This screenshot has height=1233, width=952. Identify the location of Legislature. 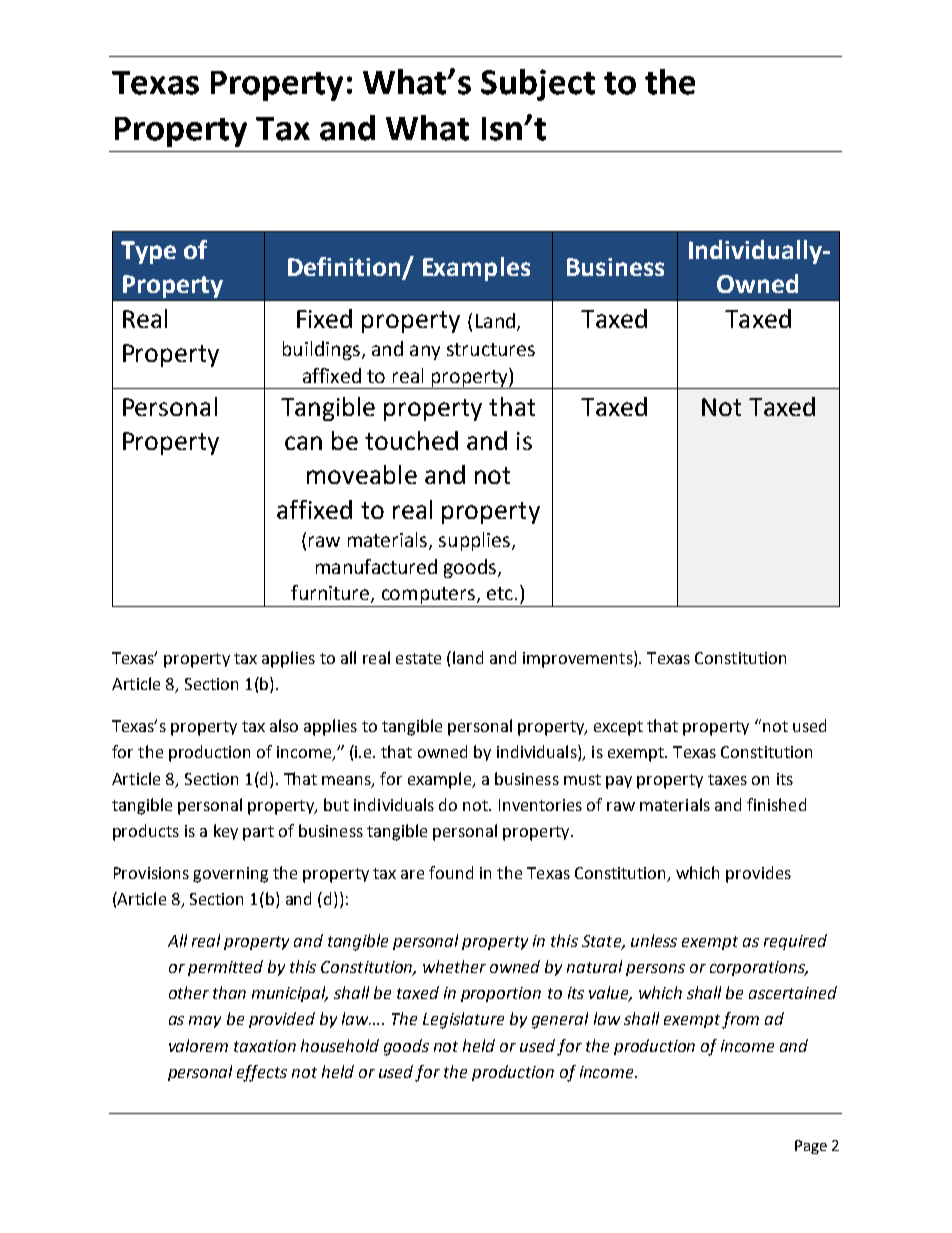
(463, 1020).
